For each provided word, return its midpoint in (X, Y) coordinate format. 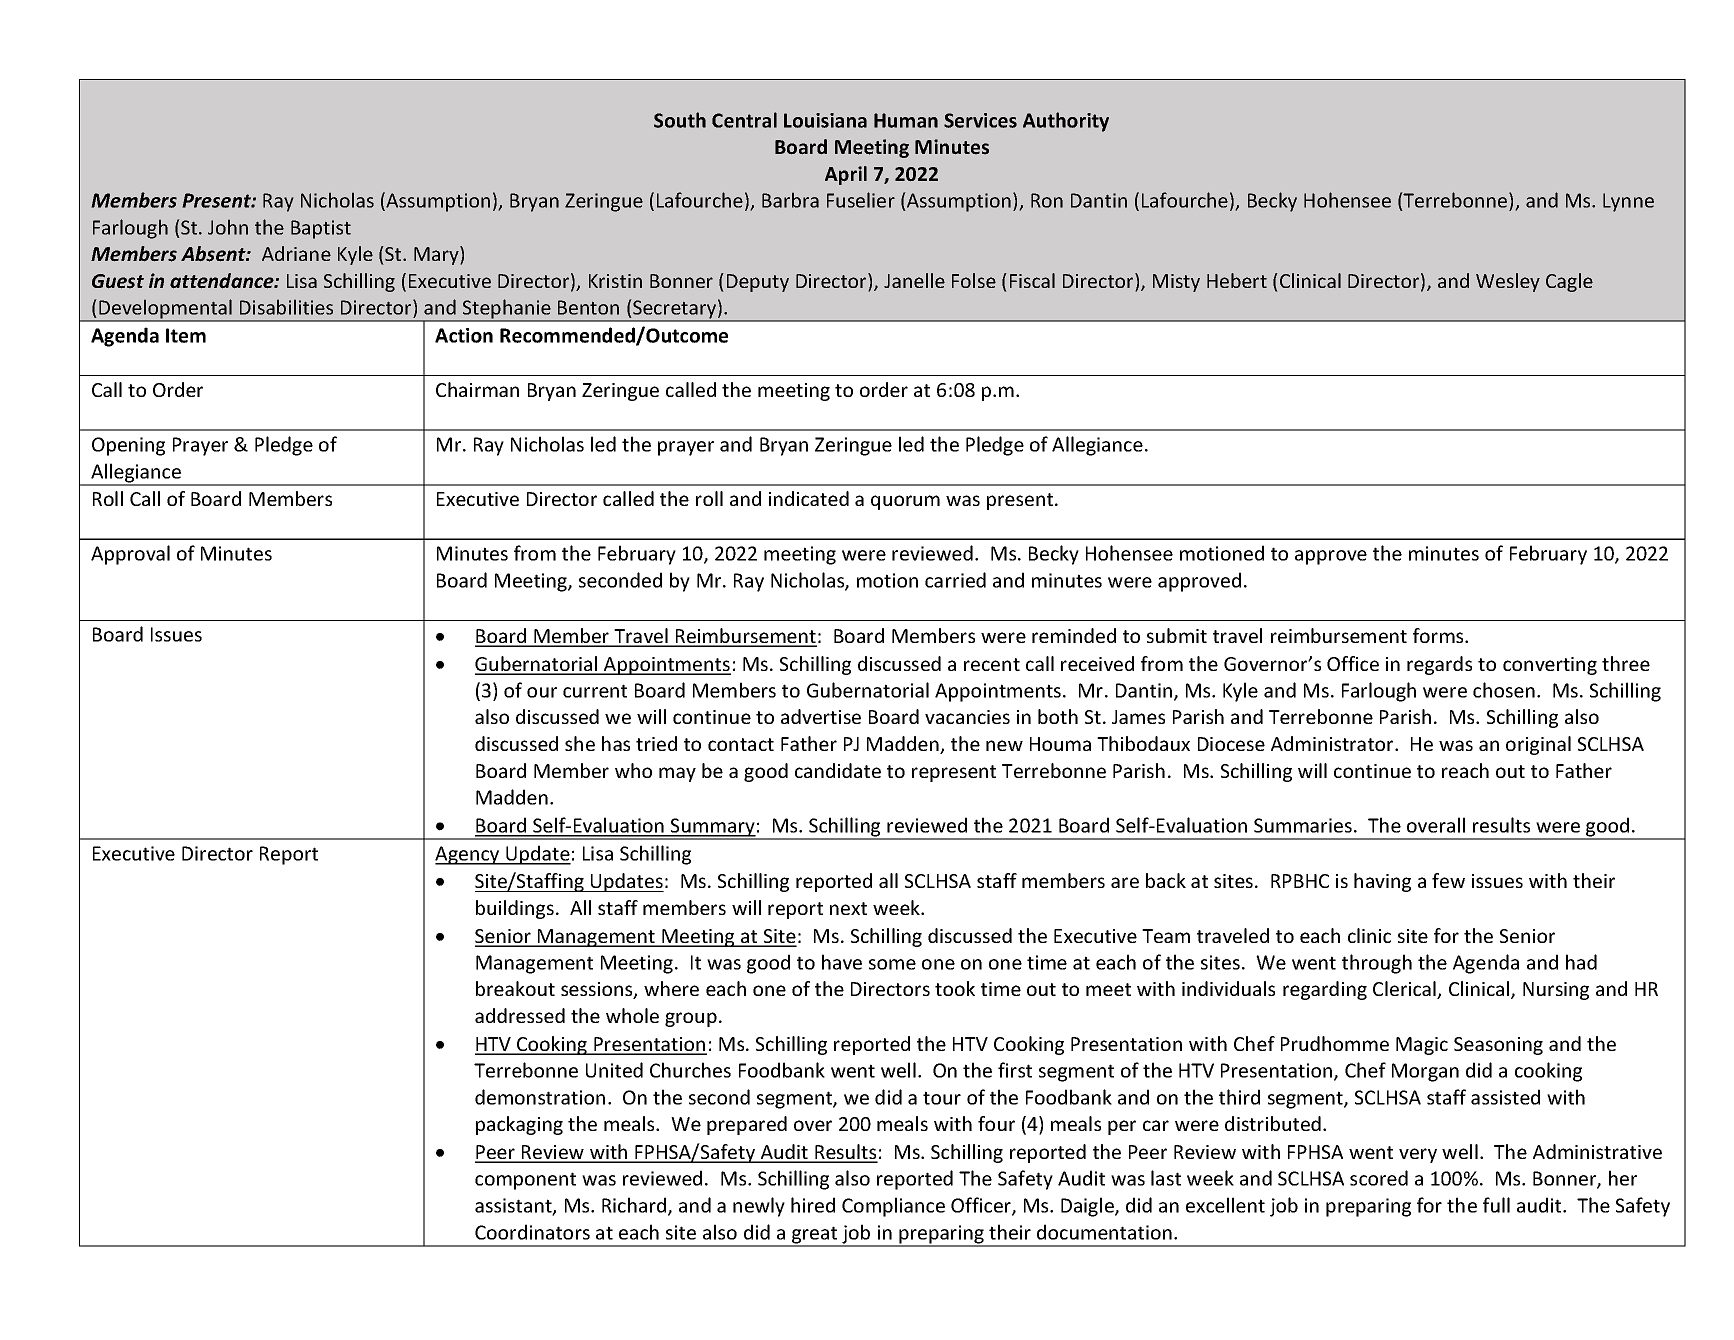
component (525, 1181)
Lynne (1628, 202)
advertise (821, 716)
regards (1439, 665)
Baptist (321, 229)
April (846, 175)
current (595, 691)
